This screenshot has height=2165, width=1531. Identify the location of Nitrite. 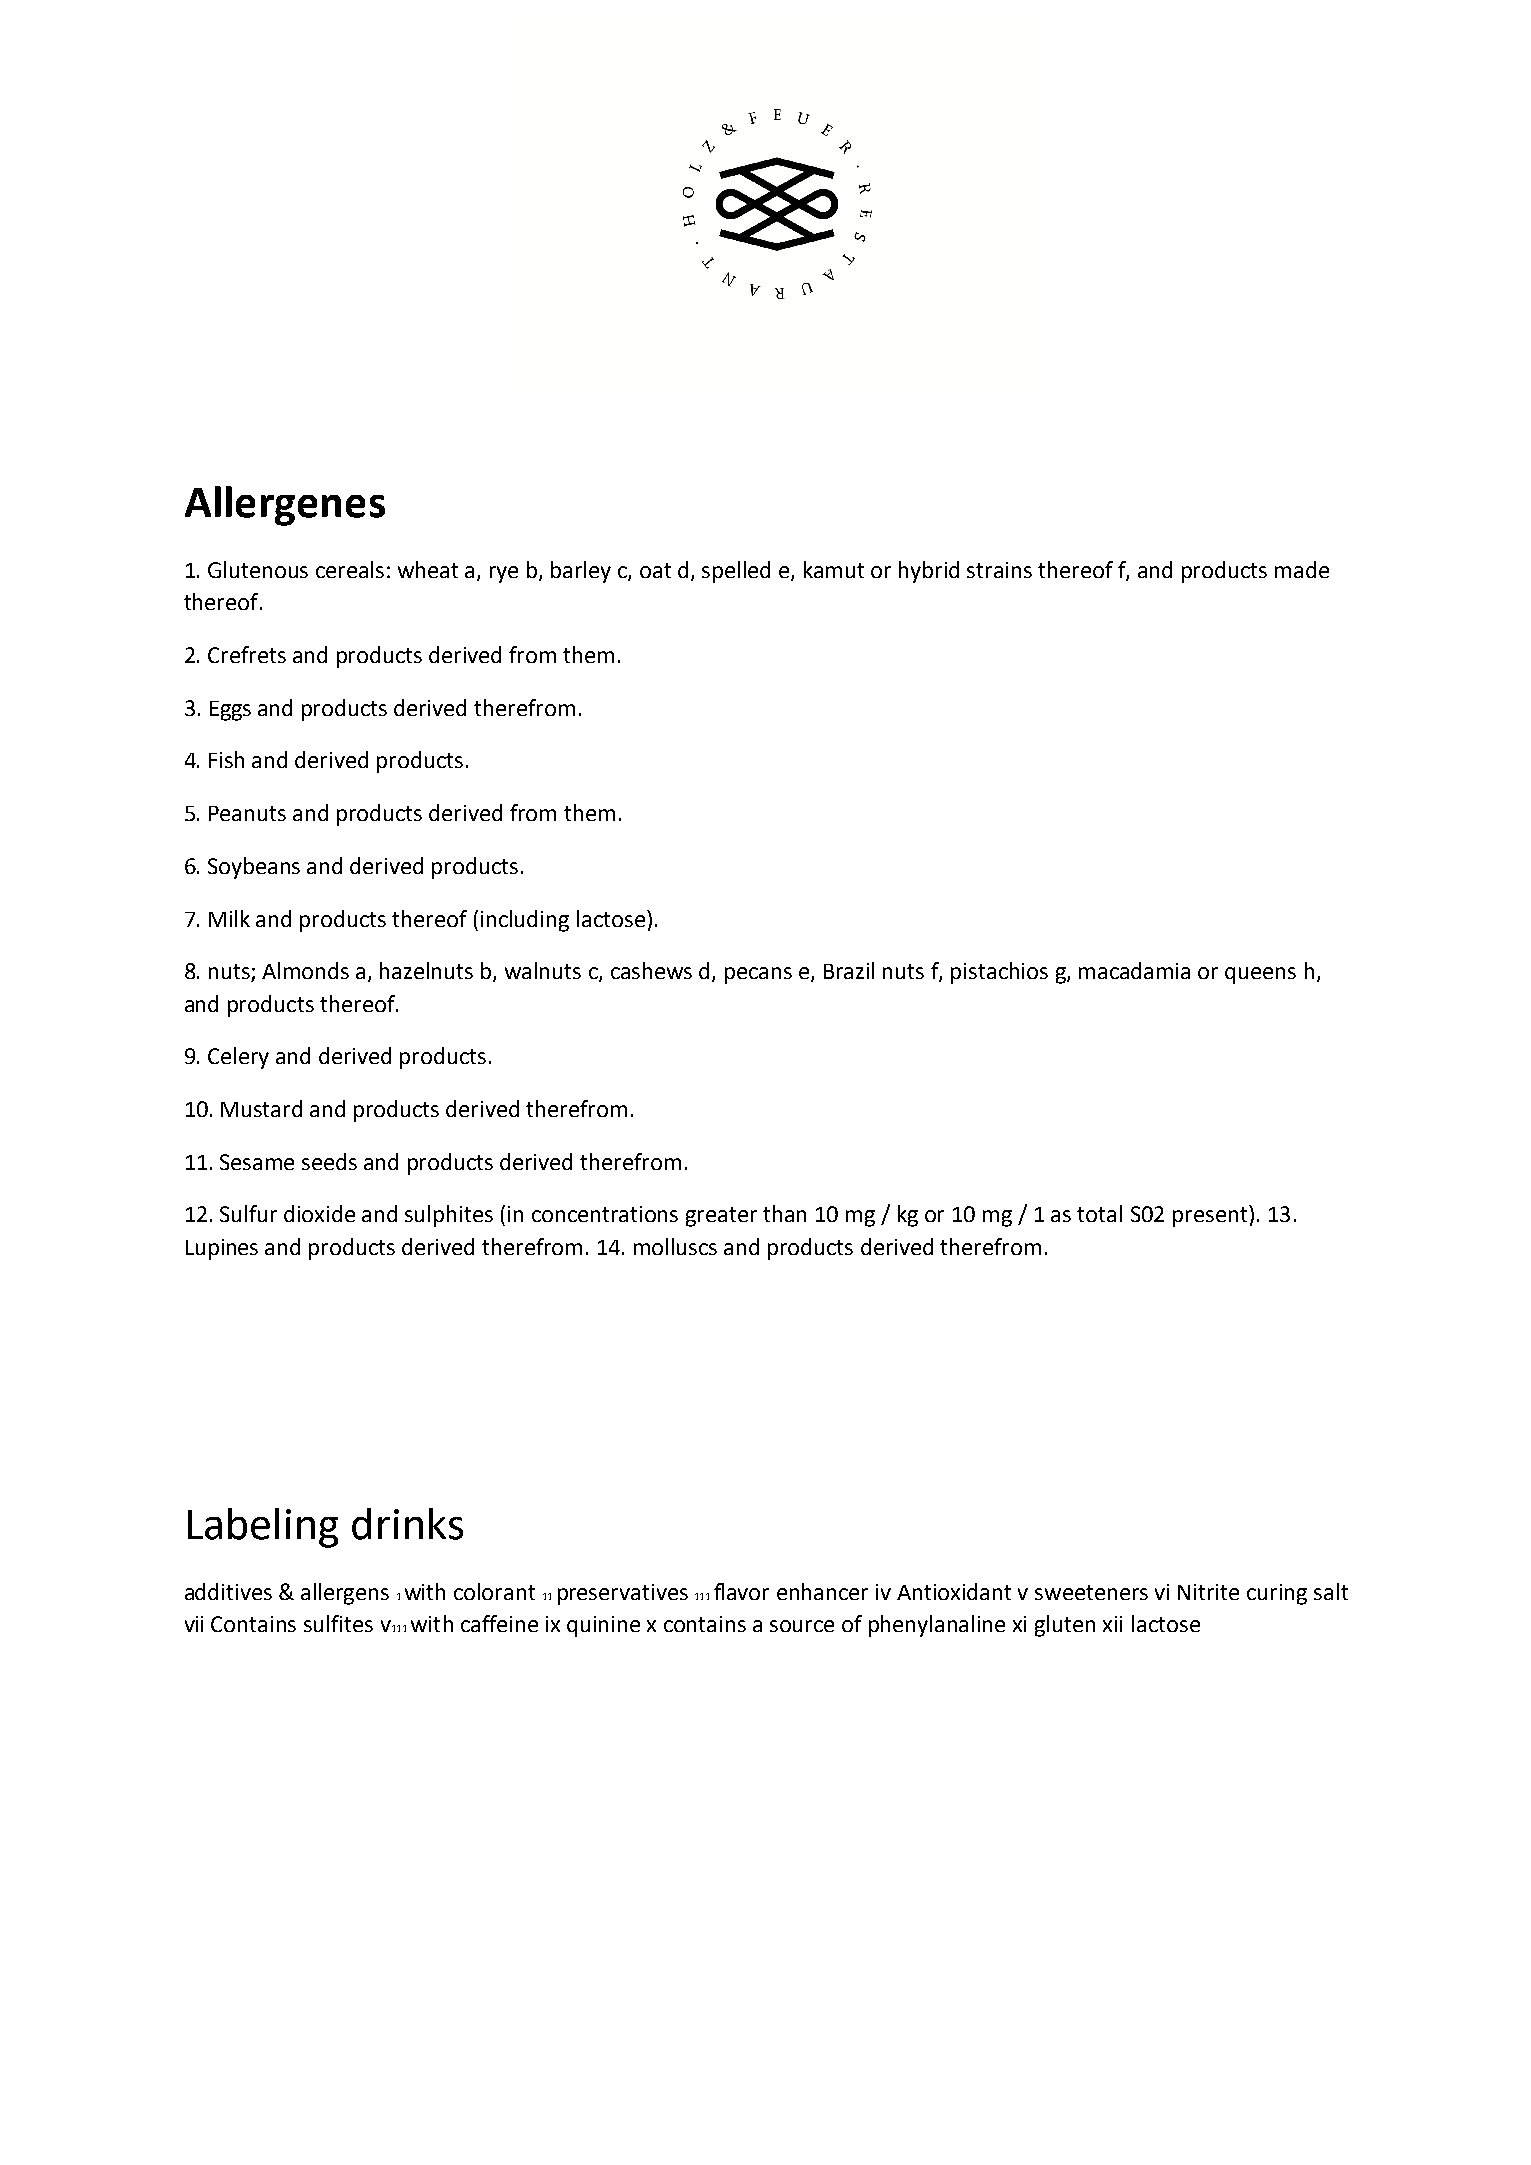
(1208, 1592).
